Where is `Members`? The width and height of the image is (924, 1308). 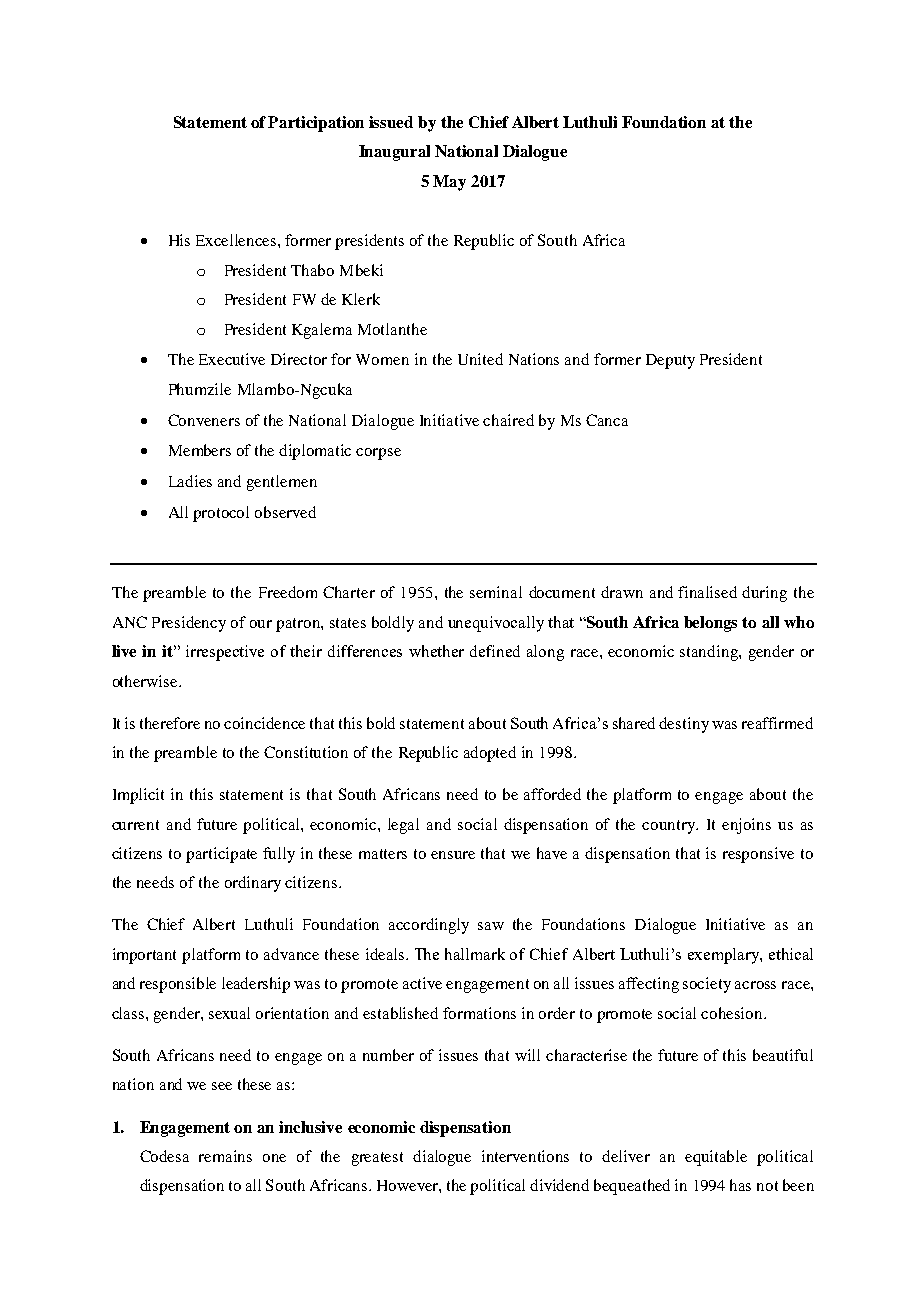
Members is located at coordinates (200, 450).
